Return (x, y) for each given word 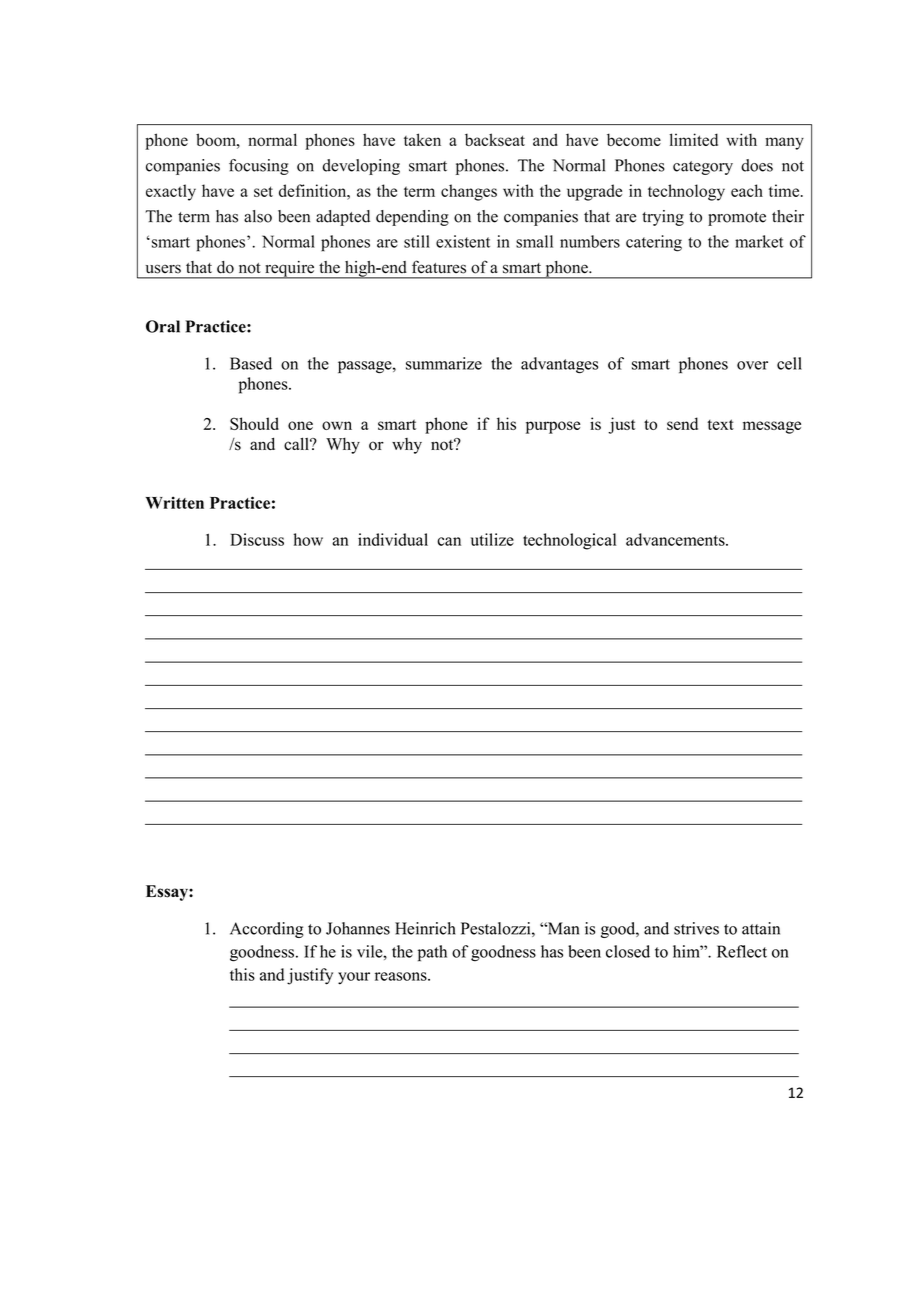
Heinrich (425, 928)
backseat (495, 139)
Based (251, 363)
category (703, 168)
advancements (676, 539)
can (449, 541)
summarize (444, 363)
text (720, 424)
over (752, 365)
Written (175, 502)
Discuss (257, 539)
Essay (168, 893)
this (242, 974)
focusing (259, 167)
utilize (492, 539)
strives (696, 928)
